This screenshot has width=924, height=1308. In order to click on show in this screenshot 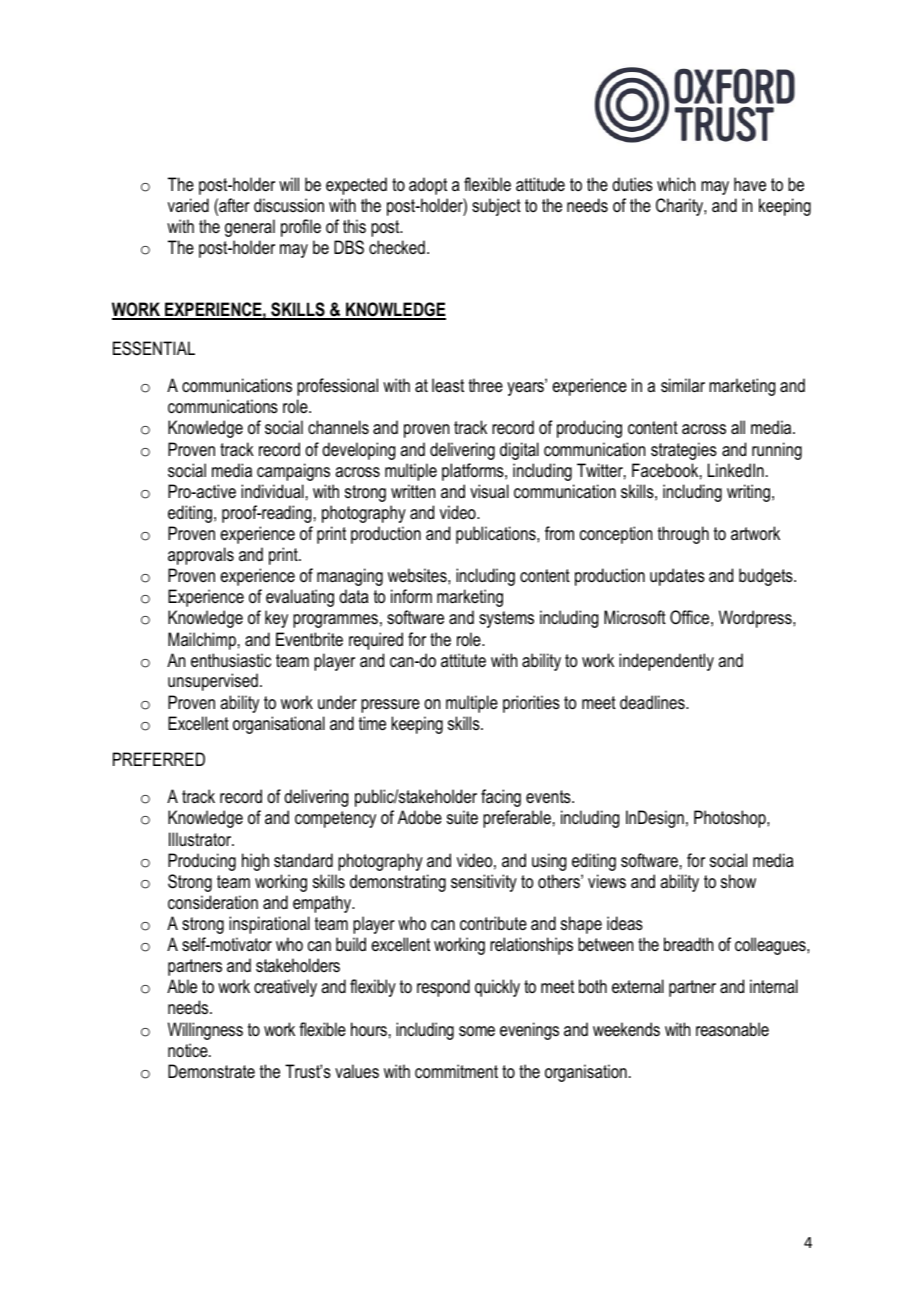, I will do `click(738, 881)`.
